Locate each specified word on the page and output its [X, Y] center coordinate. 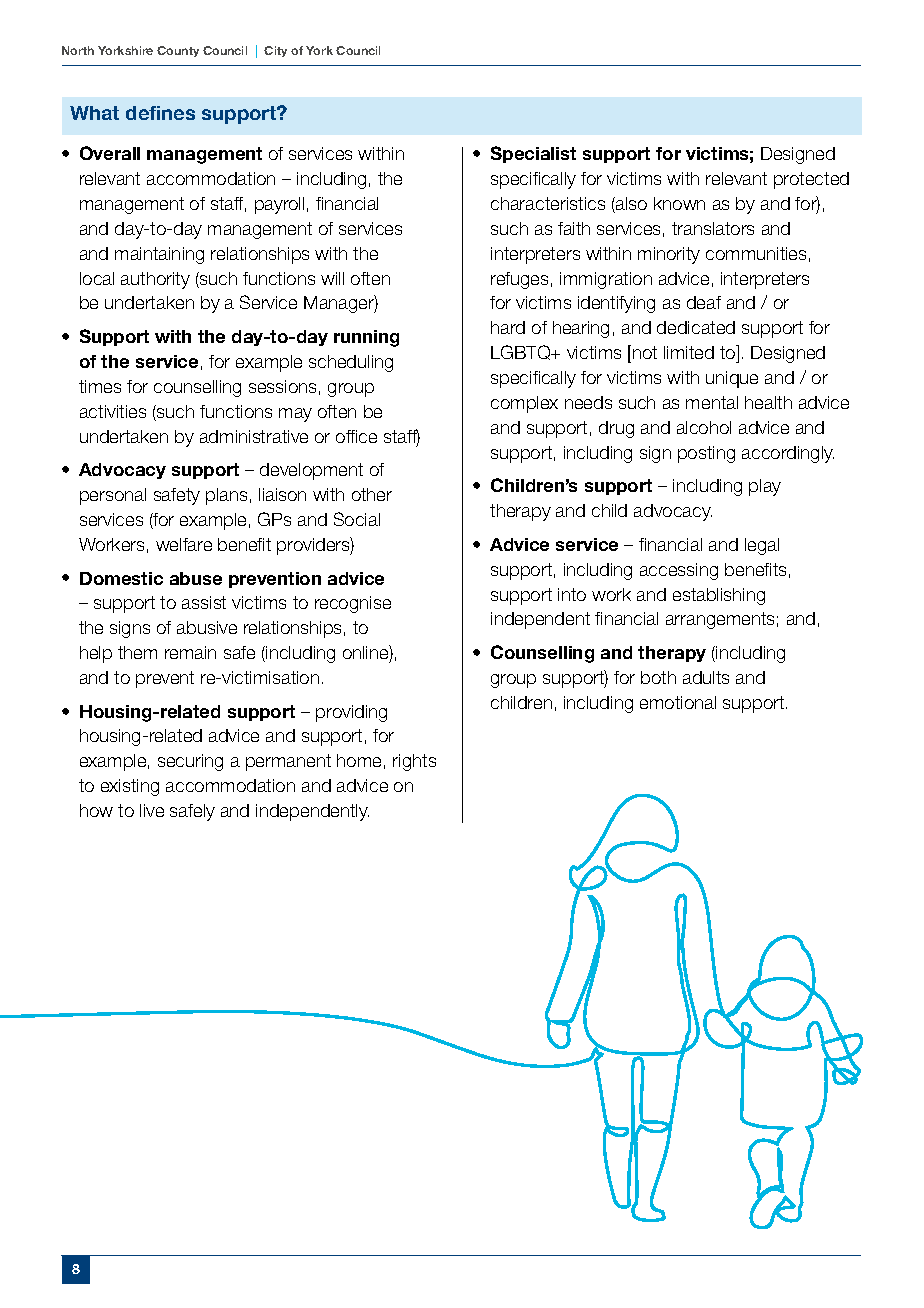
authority [155, 280]
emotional [678, 702]
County [178, 51]
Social [357, 519]
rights [414, 762]
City [275, 51]
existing [130, 787]
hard [508, 327]
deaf [704, 302]
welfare [184, 544]
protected [811, 180]
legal [762, 546]
